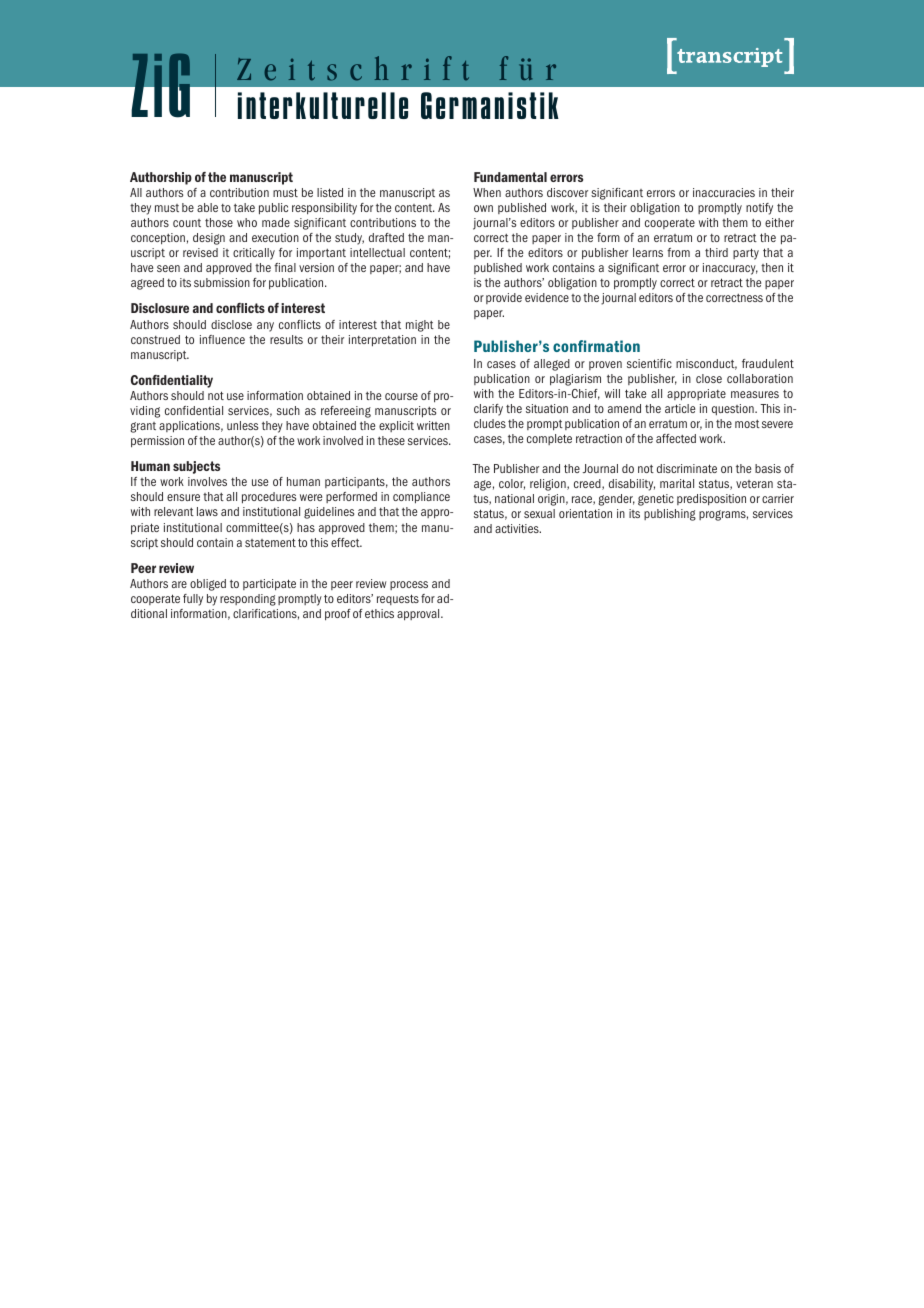  I want to click on scientific, so click(649, 363).
